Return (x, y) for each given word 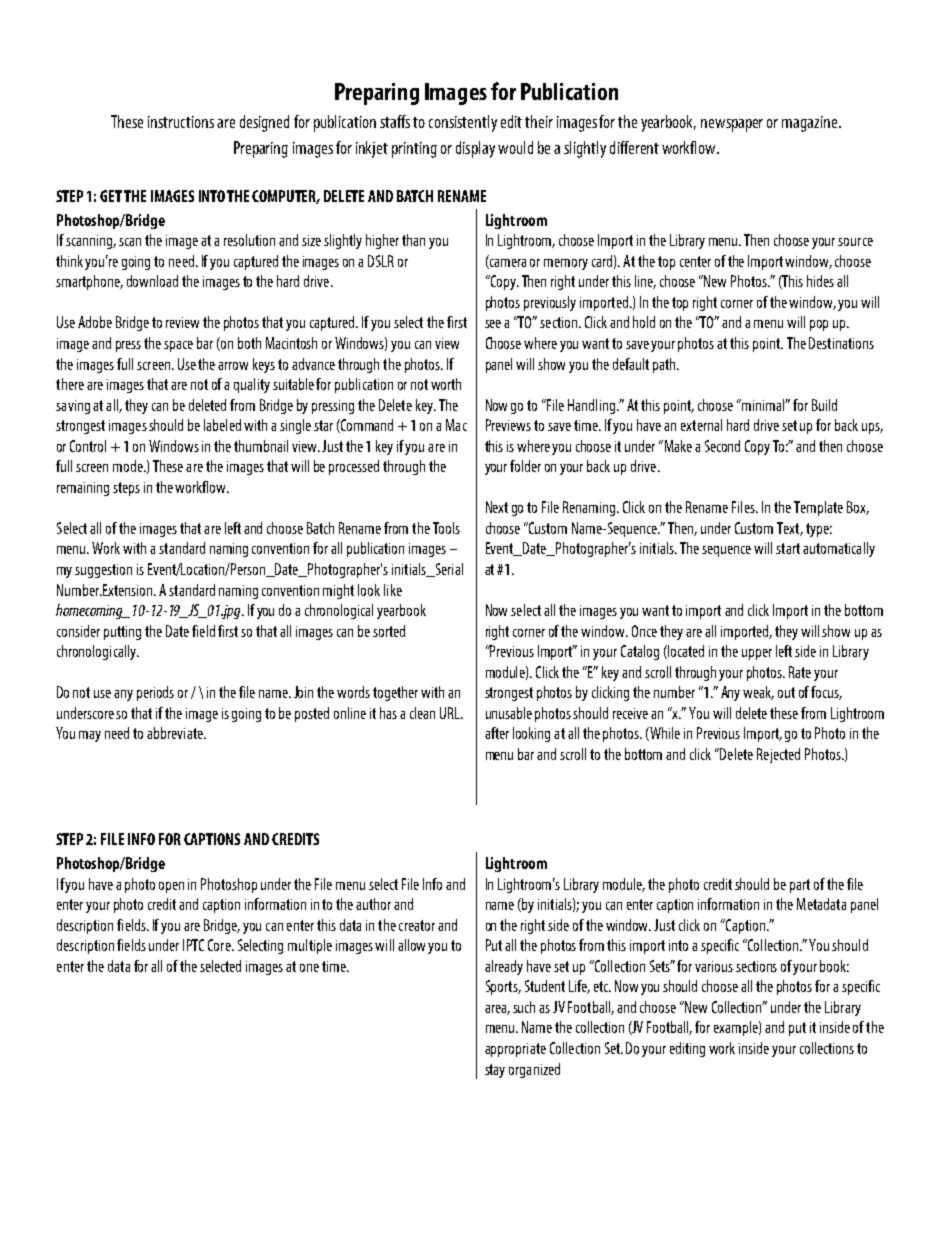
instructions (181, 122)
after (497, 733)
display (475, 149)
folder (525, 466)
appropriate (515, 1050)
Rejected (778, 755)
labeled (222, 425)
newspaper (732, 125)
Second (722, 446)
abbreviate (176, 733)
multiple (310, 946)
